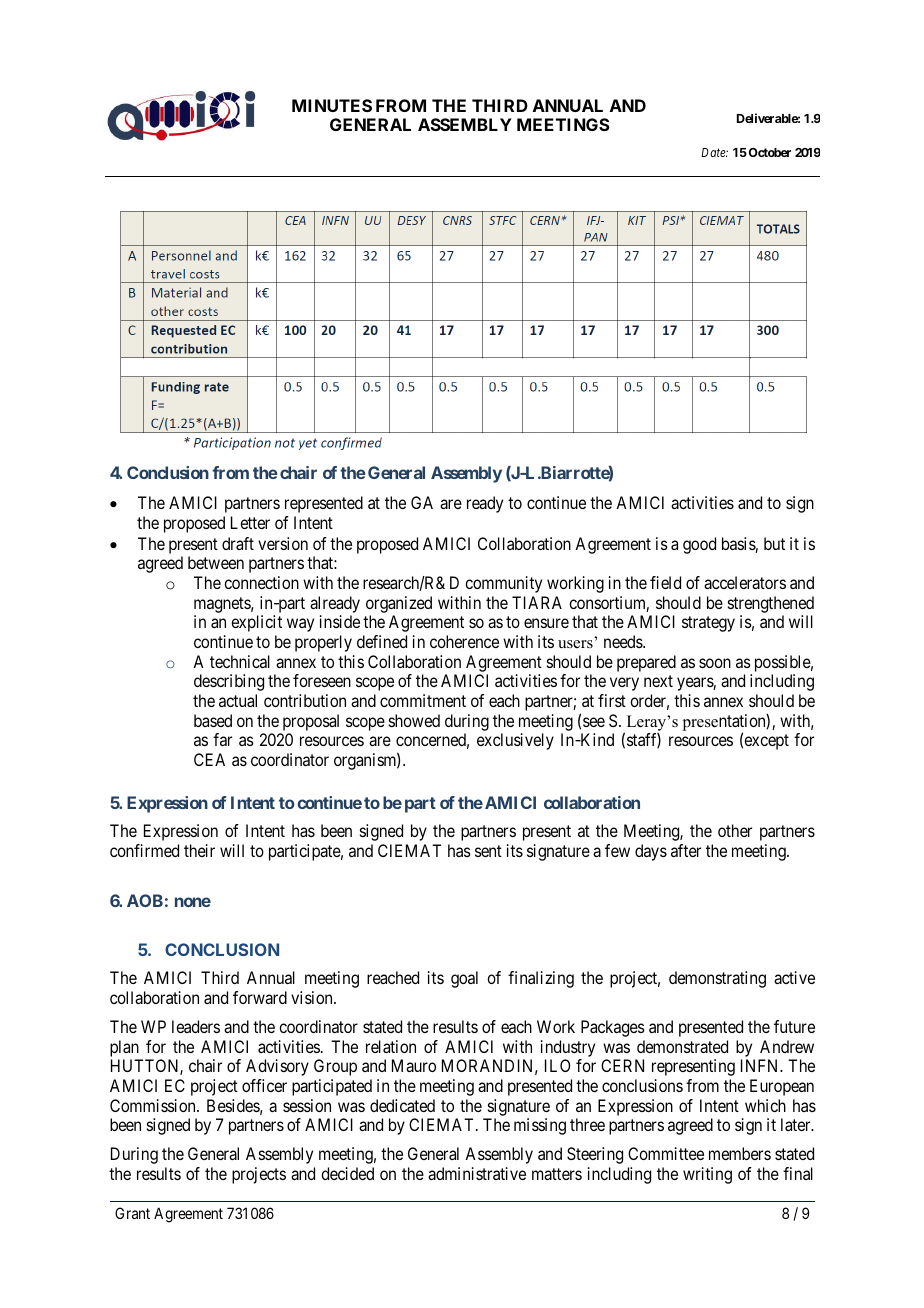 The width and height of the document is (924, 1308). Describe the element at coordinates (132, 1213) in the document. I see `Grant` at that location.
